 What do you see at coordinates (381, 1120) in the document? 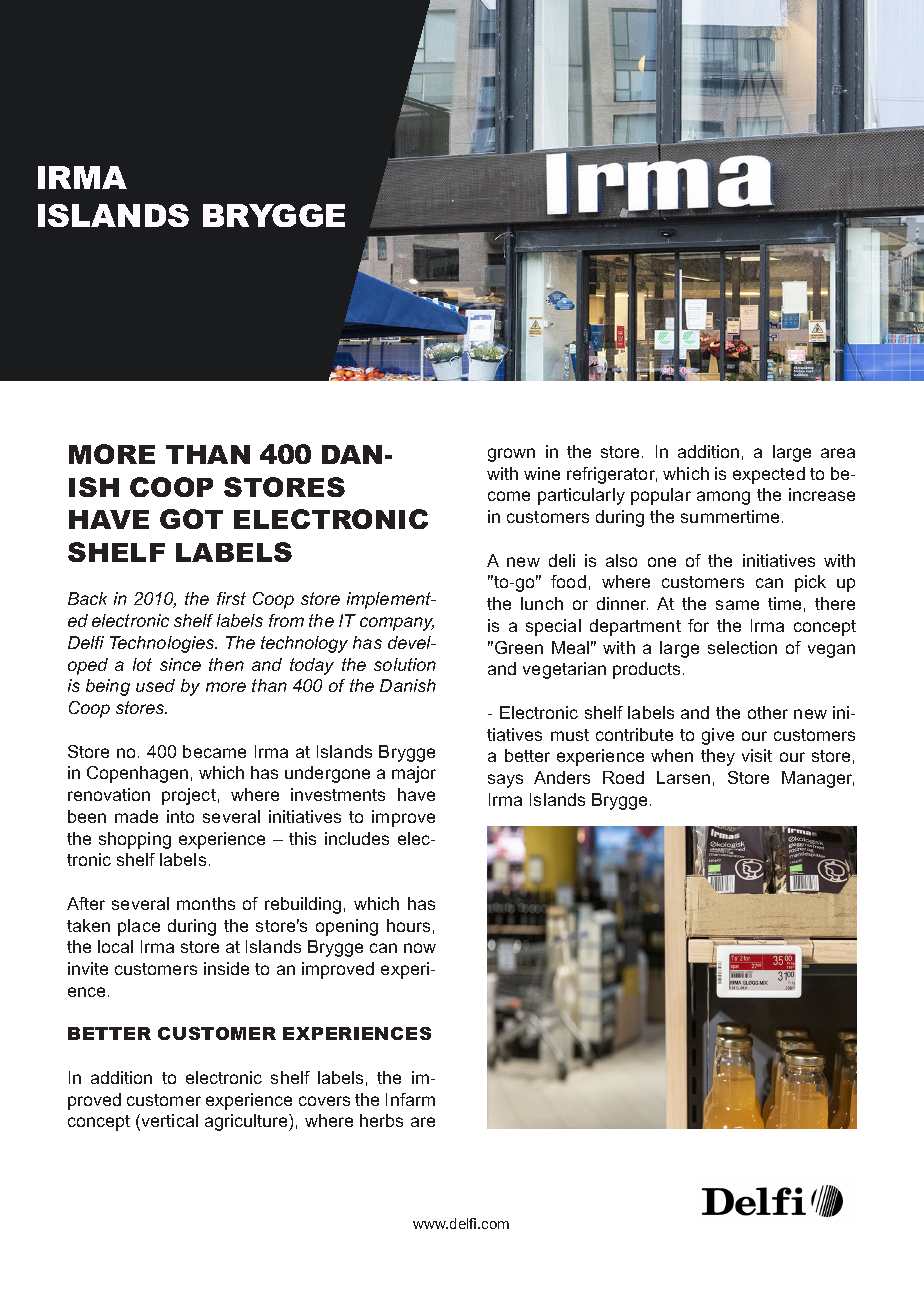
I see `herbs` at bounding box center [381, 1120].
